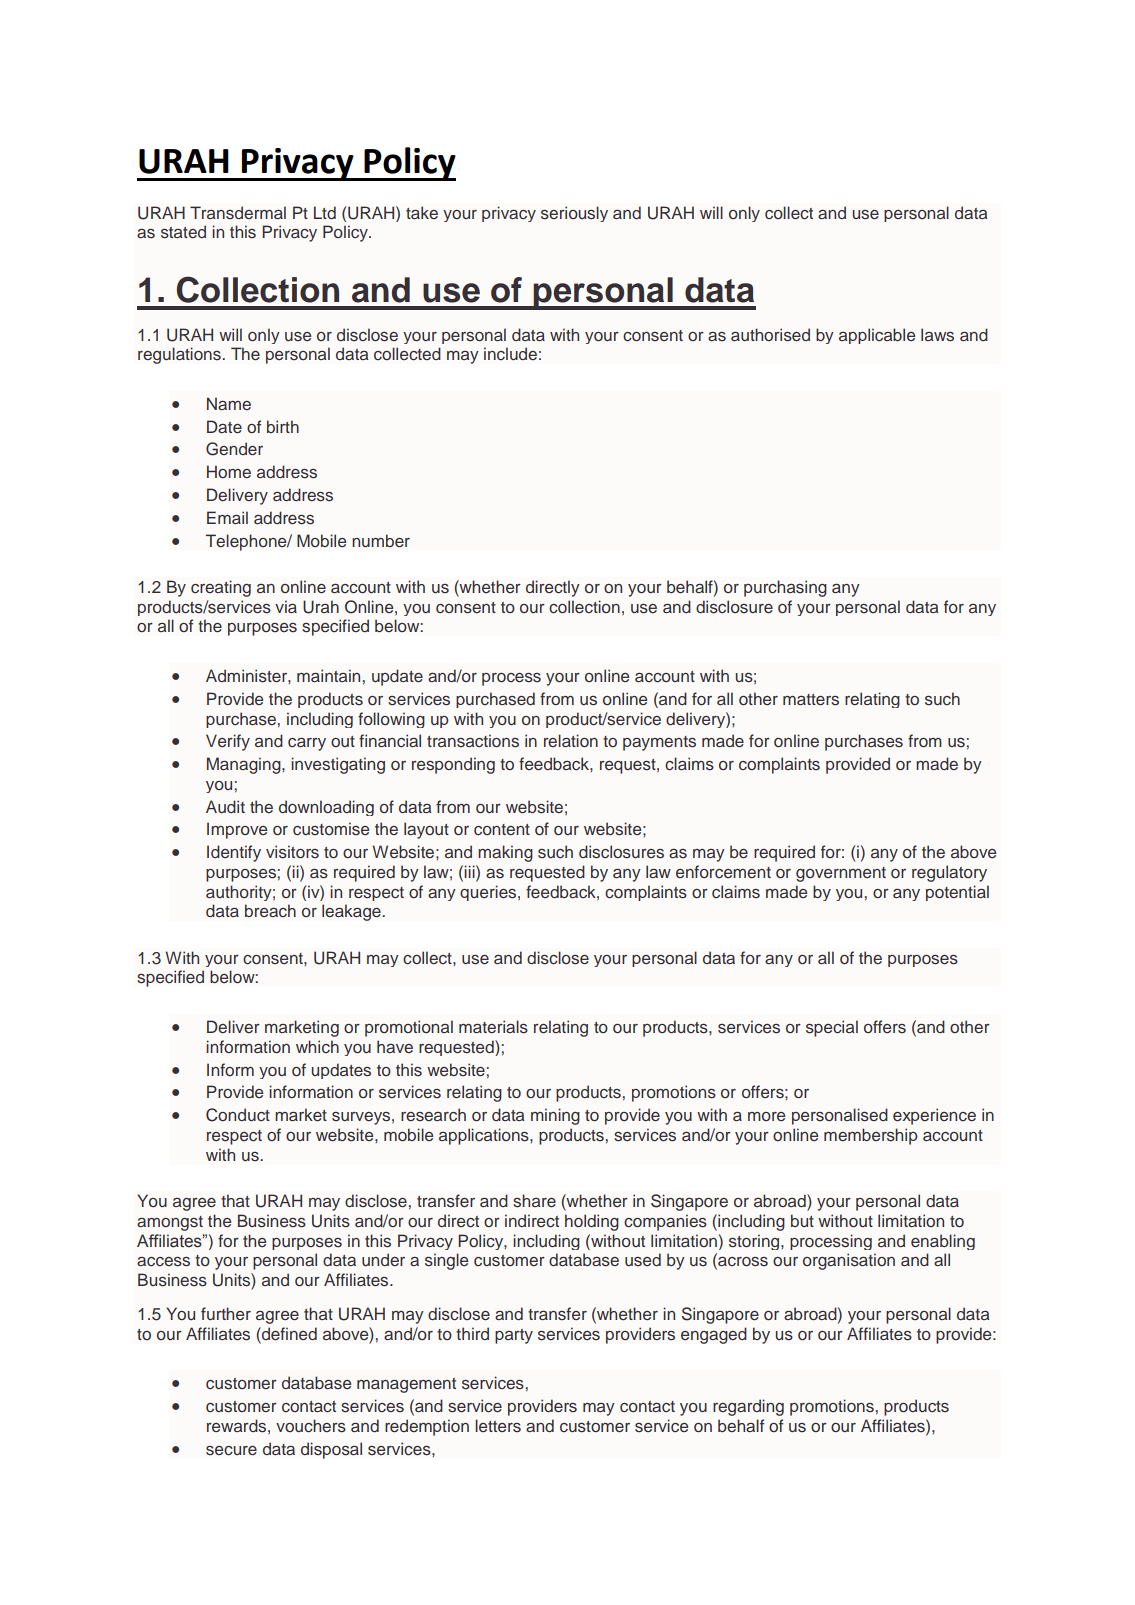 The image size is (1135, 1605). I want to click on seriously, so click(574, 214).
